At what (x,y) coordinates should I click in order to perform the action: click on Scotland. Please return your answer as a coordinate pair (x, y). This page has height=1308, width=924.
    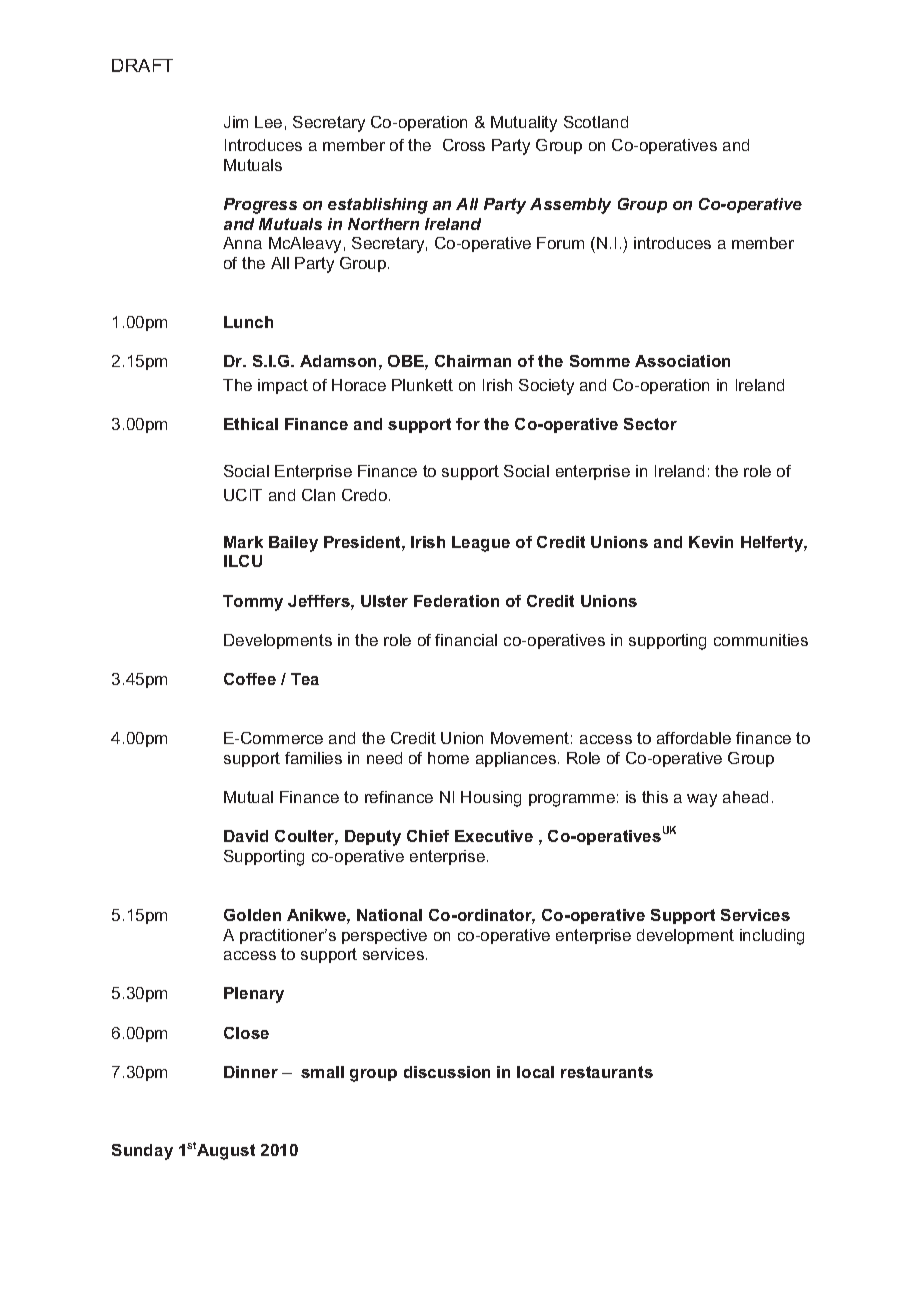
    Looking at the image, I should click on (596, 122).
